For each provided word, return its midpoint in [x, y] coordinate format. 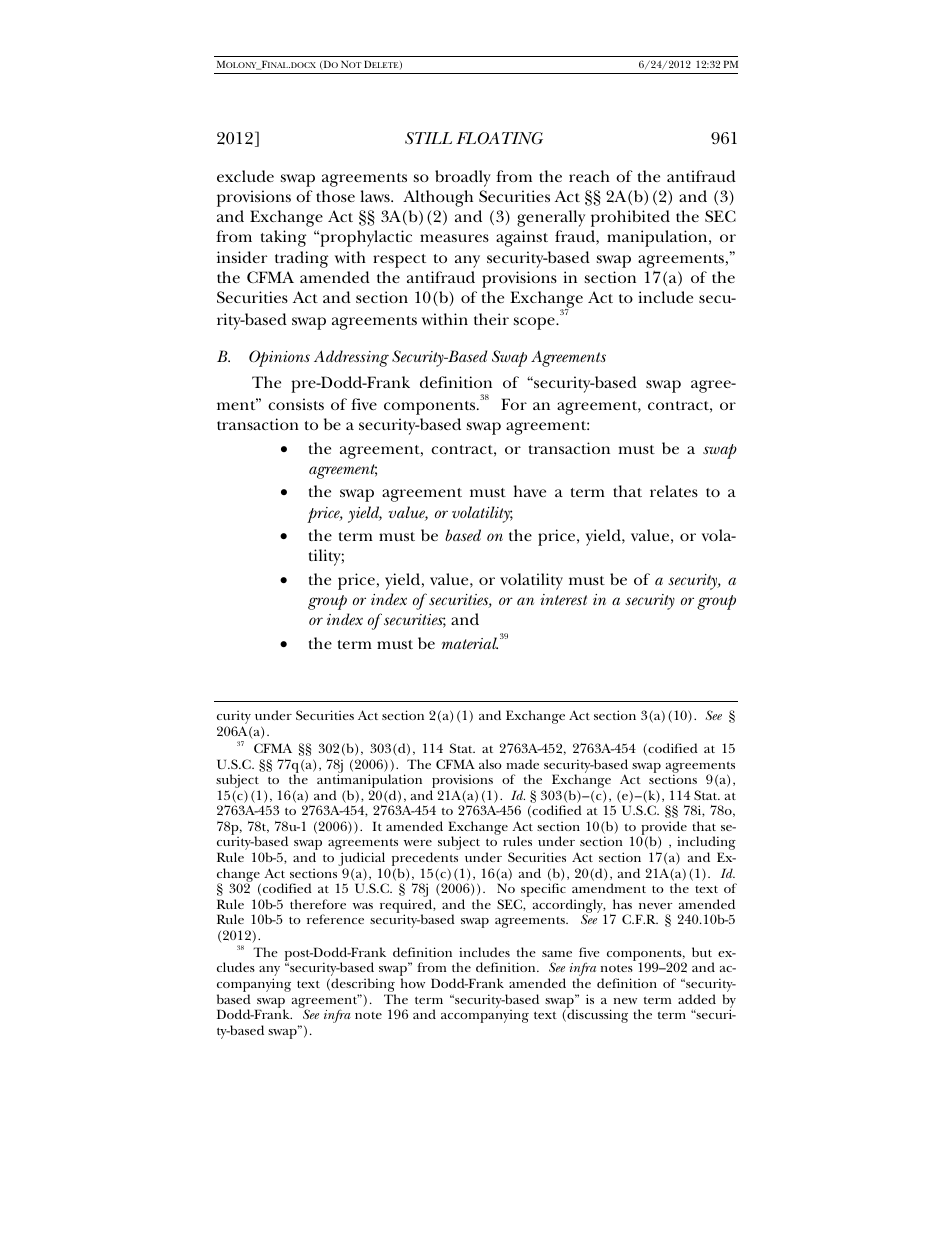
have [530, 491]
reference [335, 919]
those [335, 196]
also [490, 764]
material [470, 643]
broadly [463, 178]
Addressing [351, 358]
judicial [363, 860]
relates [674, 491]
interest [563, 599]
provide [663, 829]
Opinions [279, 358]
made [522, 764]
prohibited [630, 218]
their [491, 319]
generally [551, 218]
